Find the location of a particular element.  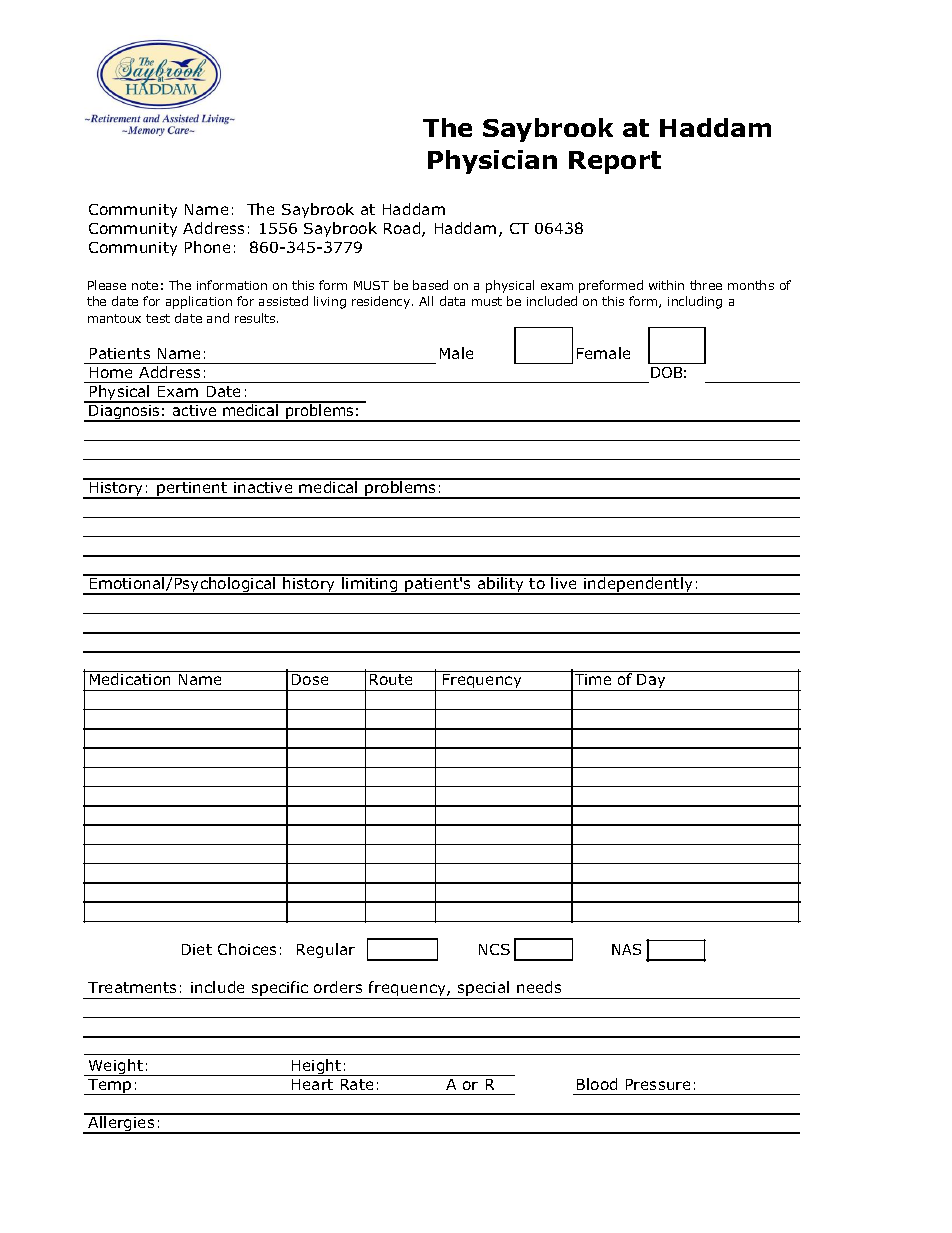

Pressure is located at coordinates (658, 1084).
